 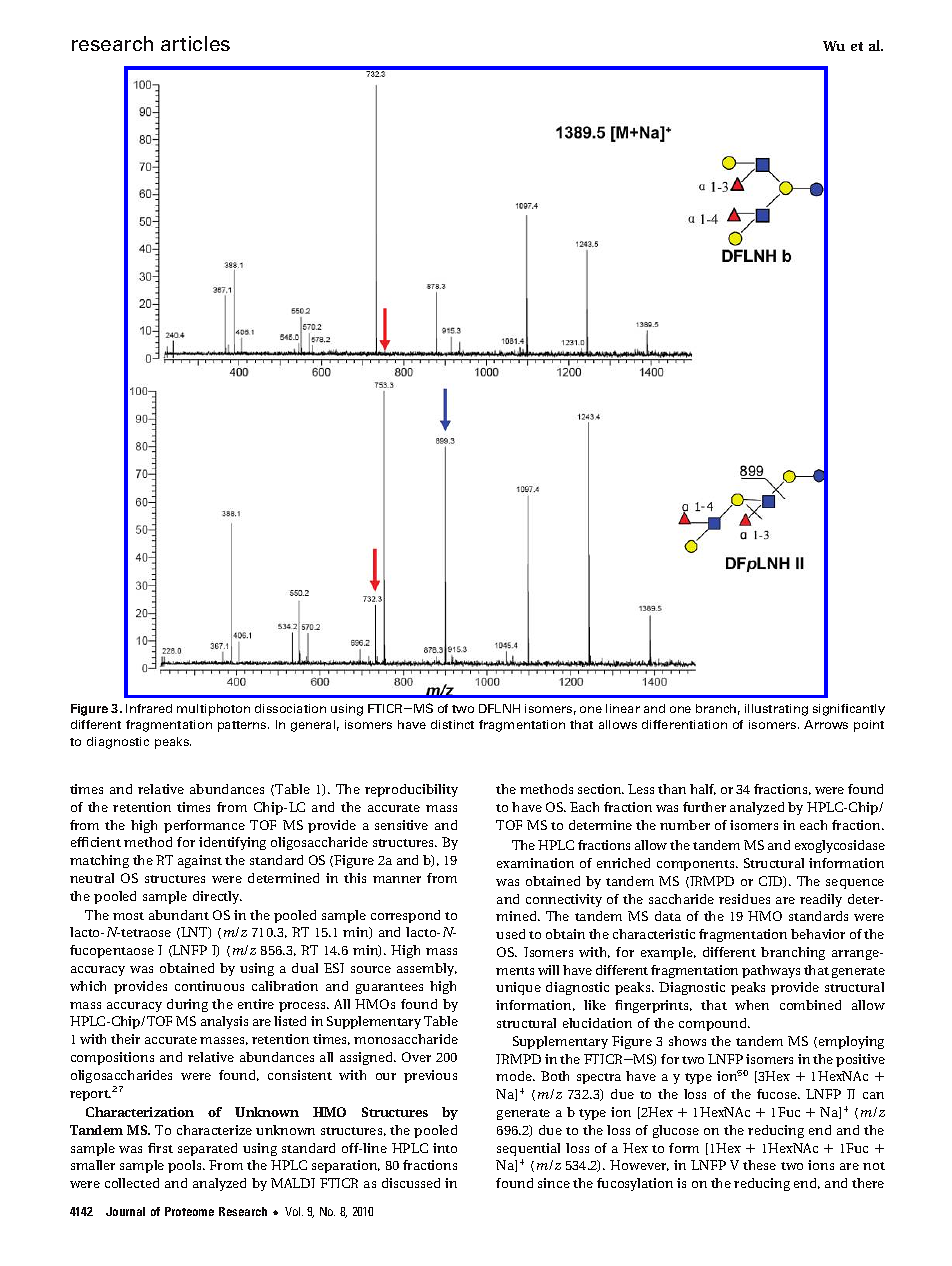 What do you see at coordinates (411, 790) in the image?
I see `reproducibility` at bounding box center [411, 790].
